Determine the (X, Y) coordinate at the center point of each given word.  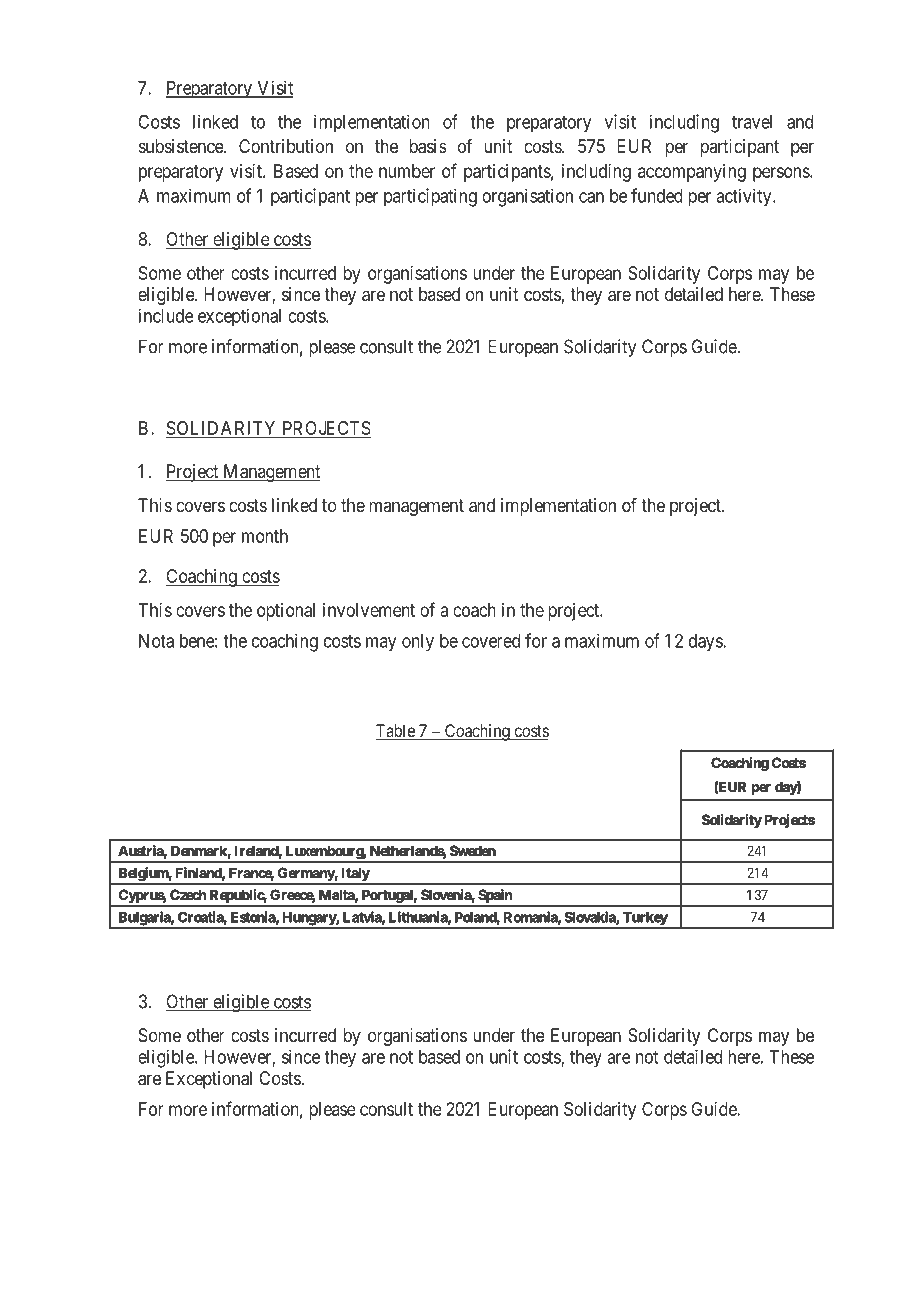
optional (286, 612)
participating (430, 197)
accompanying (692, 173)
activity (745, 197)
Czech (188, 895)
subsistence (182, 146)
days (706, 643)
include (166, 315)
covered (491, 641)
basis (428, 146)
